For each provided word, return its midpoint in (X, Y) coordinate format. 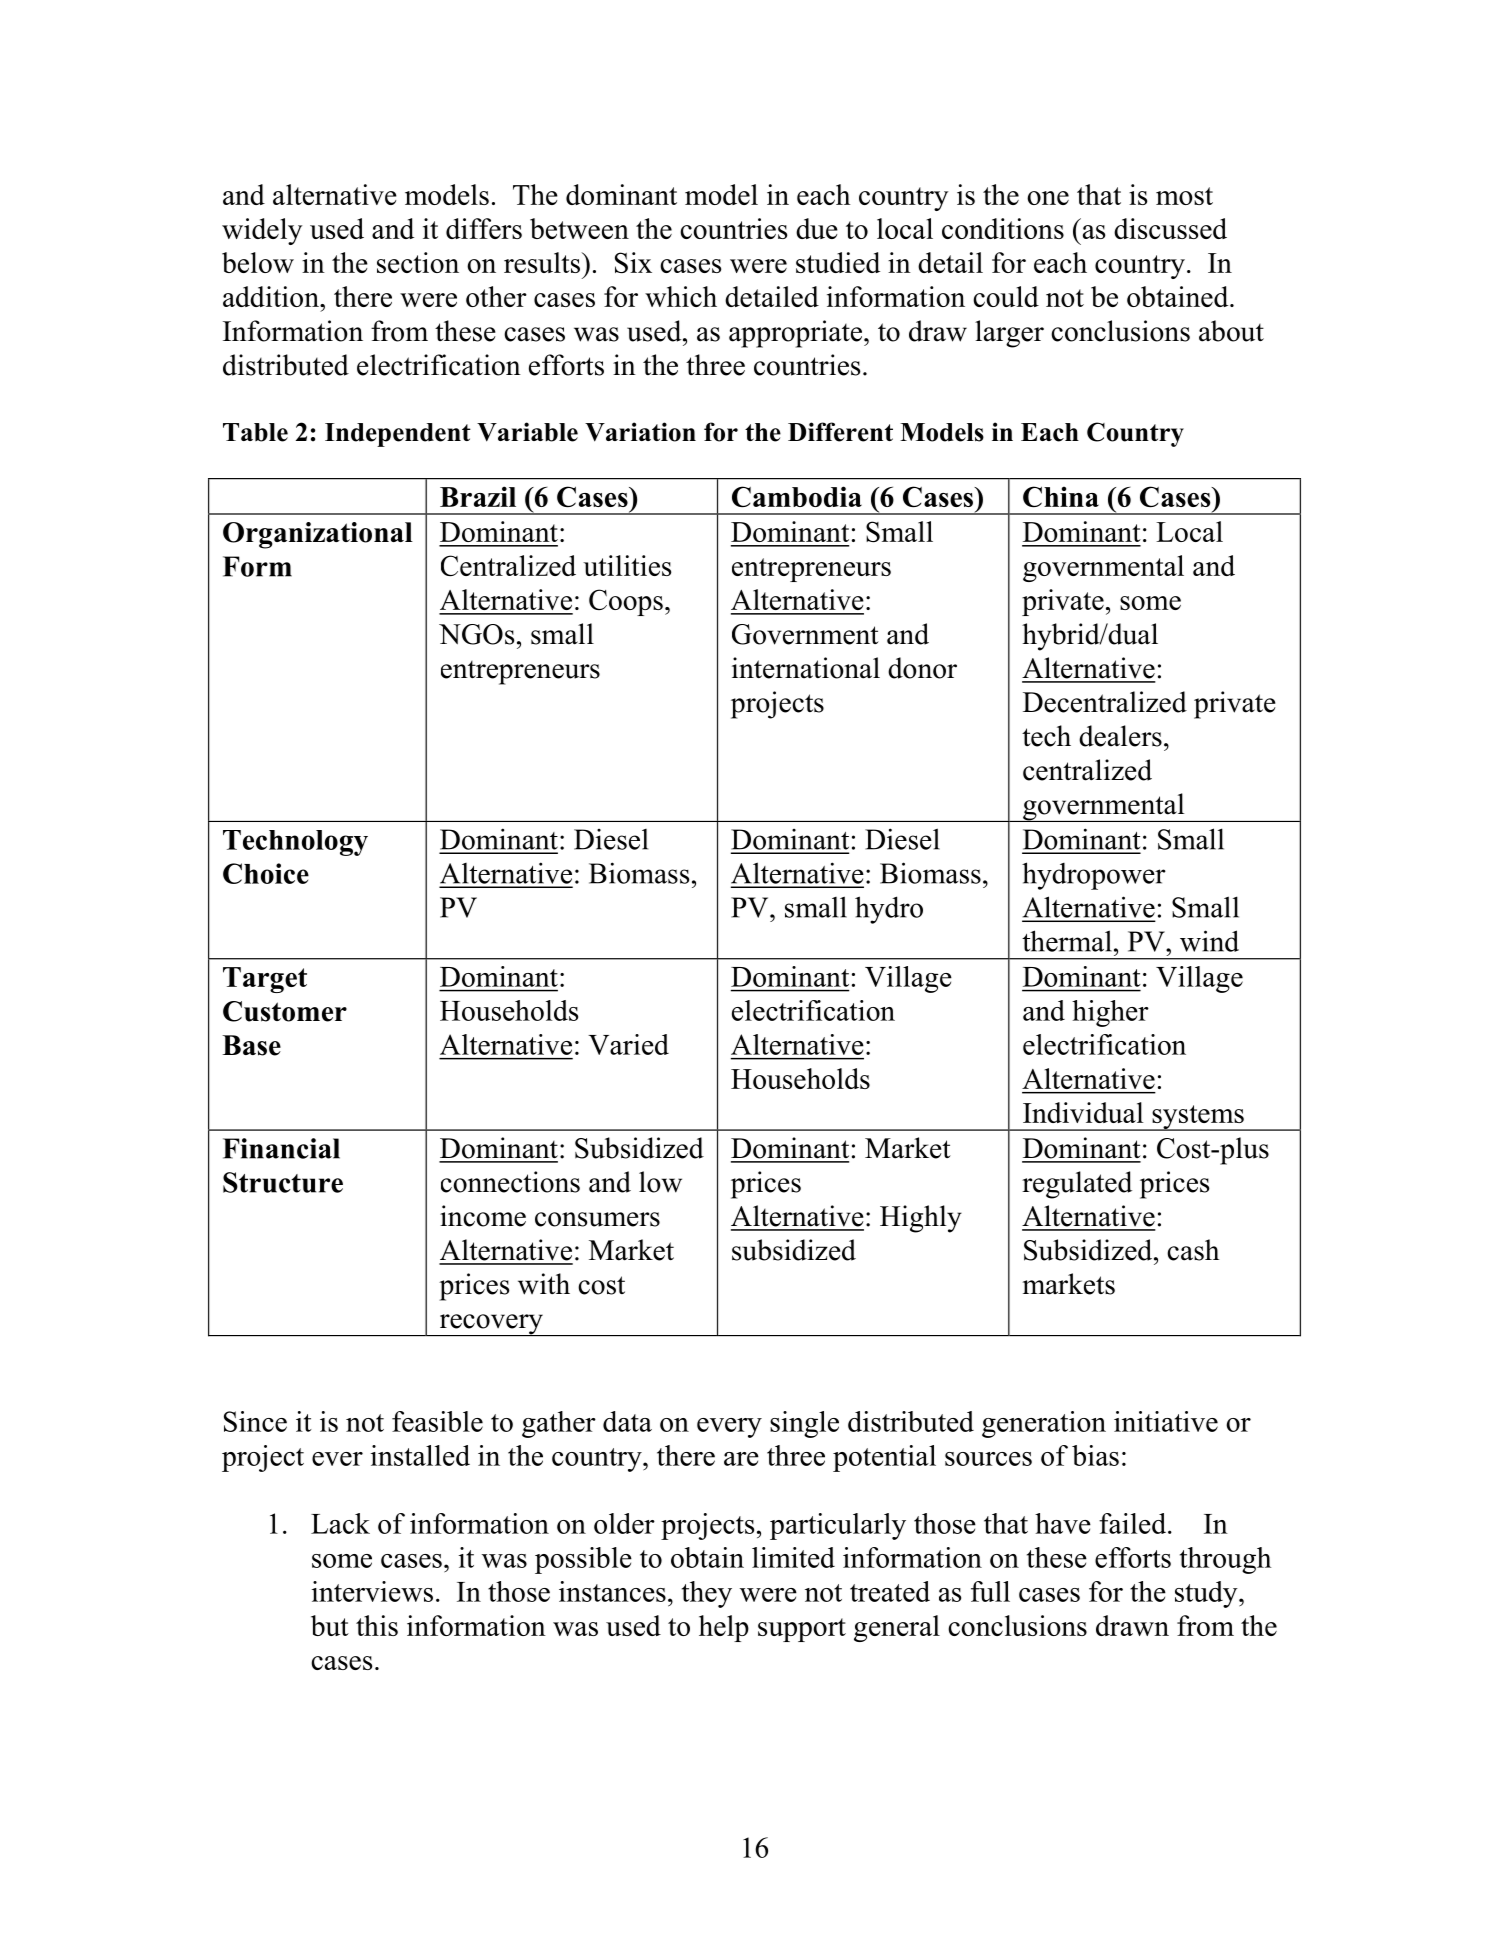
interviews (372, 1591)
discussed (1170, 228)
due (817, 228)
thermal (1067, 941)
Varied (628, 1044)
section (418, 262)
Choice (266, 873)
